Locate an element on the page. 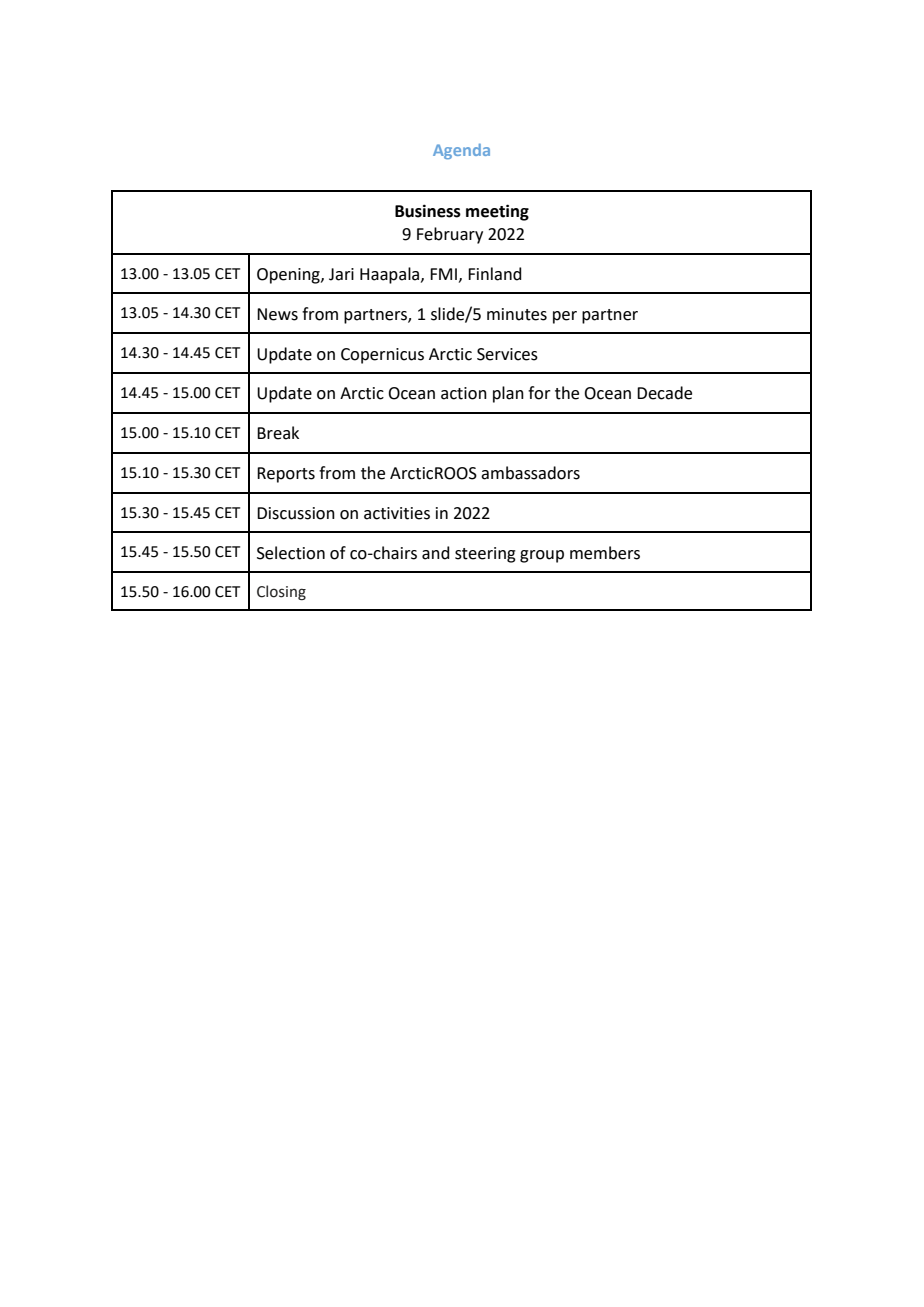 The width and height of the image is (924, 1307). meeting is located at coordinates (497, 212).
